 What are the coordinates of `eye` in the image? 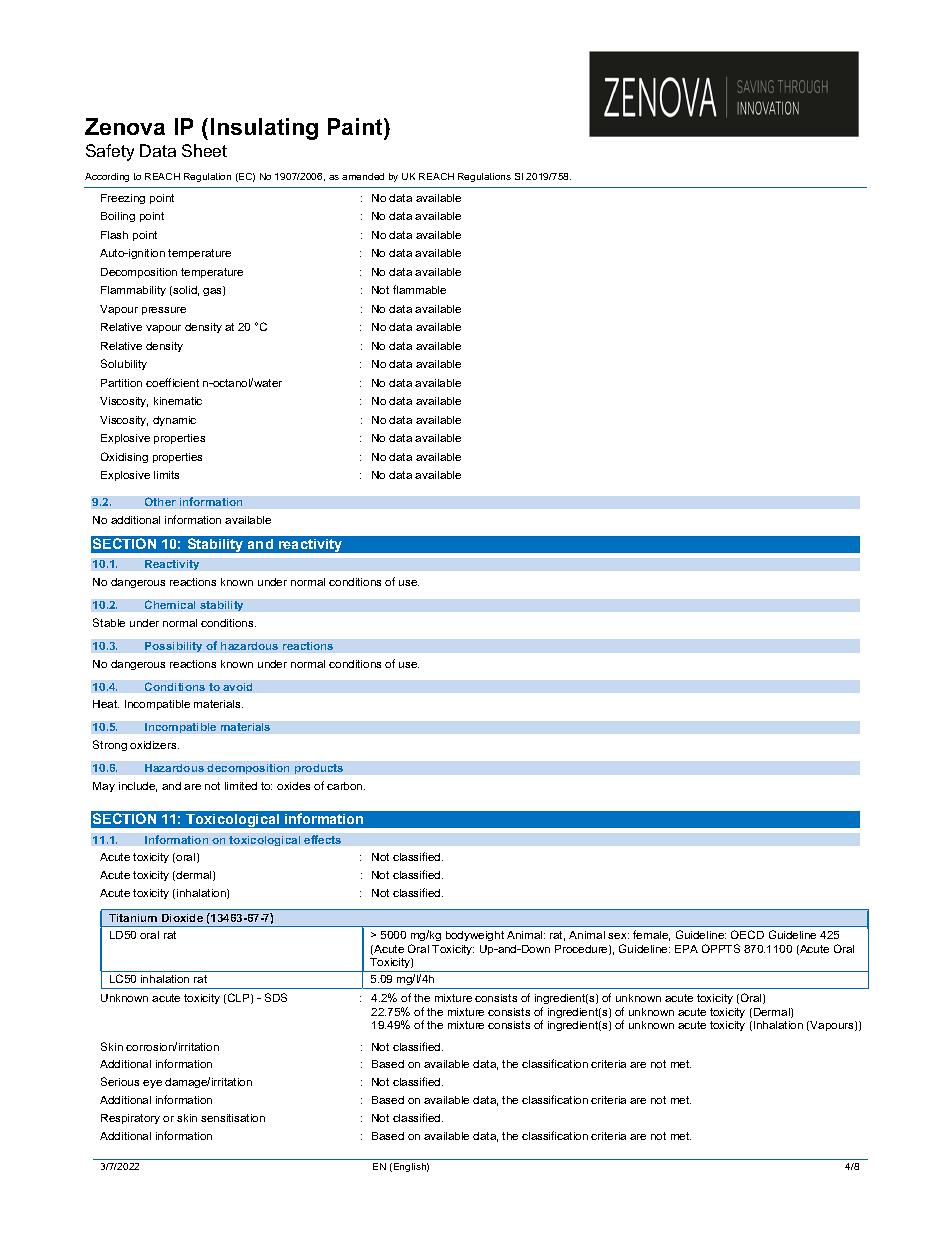 It's located at (152, 1084).
